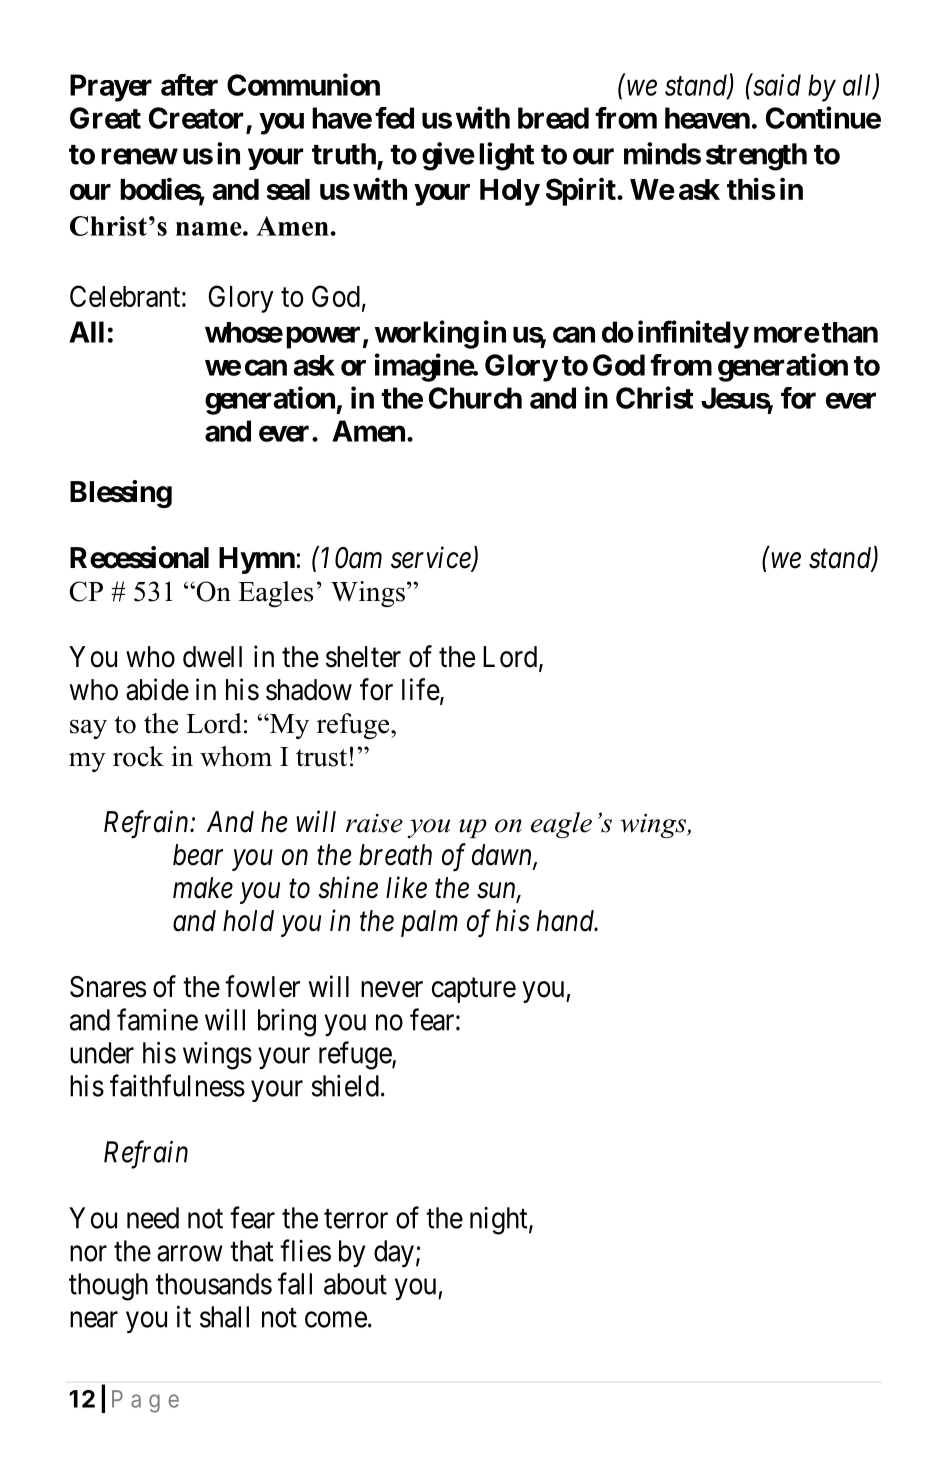 The width and height of the image is (947, 1464). I want to click on light, so click(506, 156).
